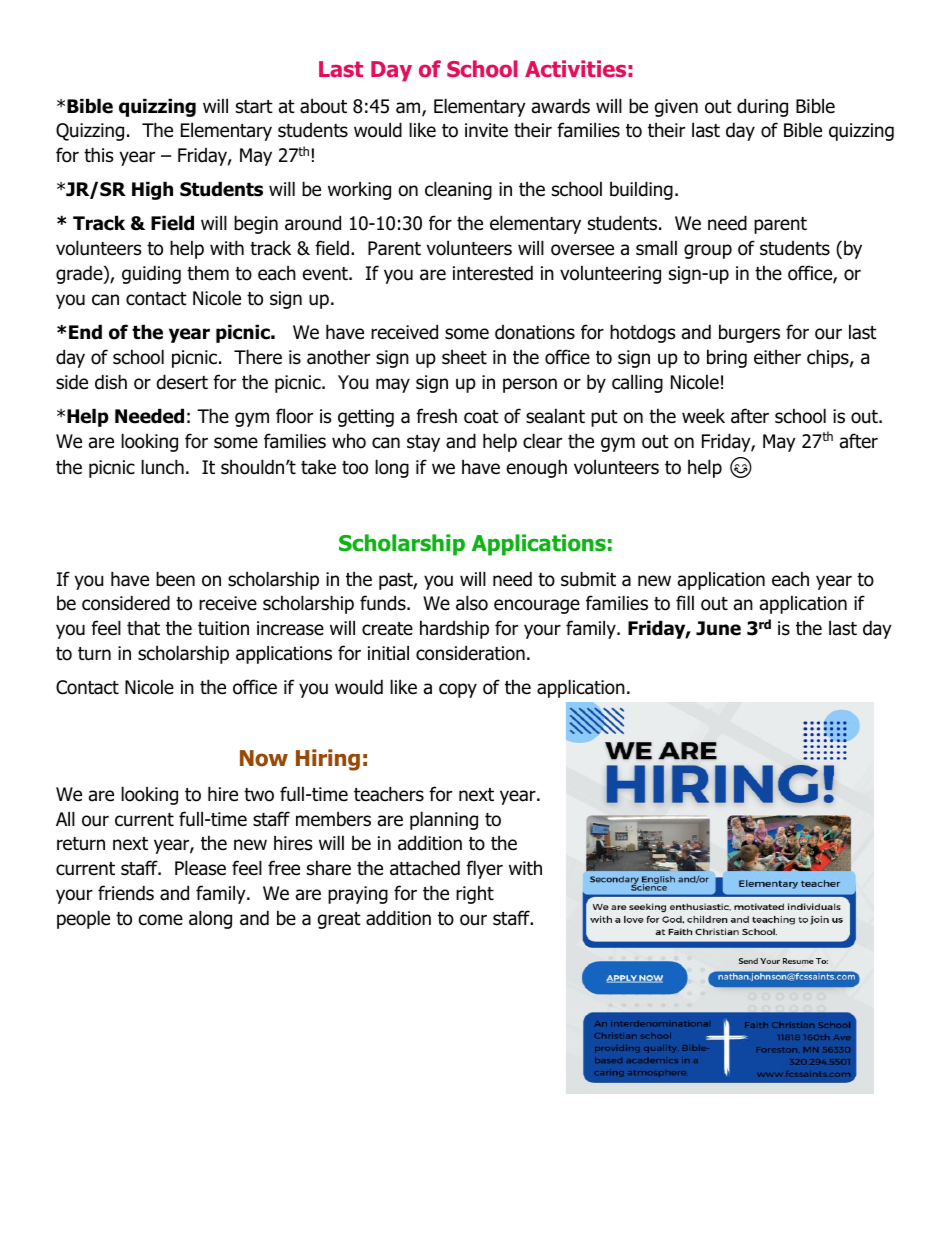  What do you see at coordinates (685, 602) in the screenshot?
I see `fill` at bounding box center [685, 602].
